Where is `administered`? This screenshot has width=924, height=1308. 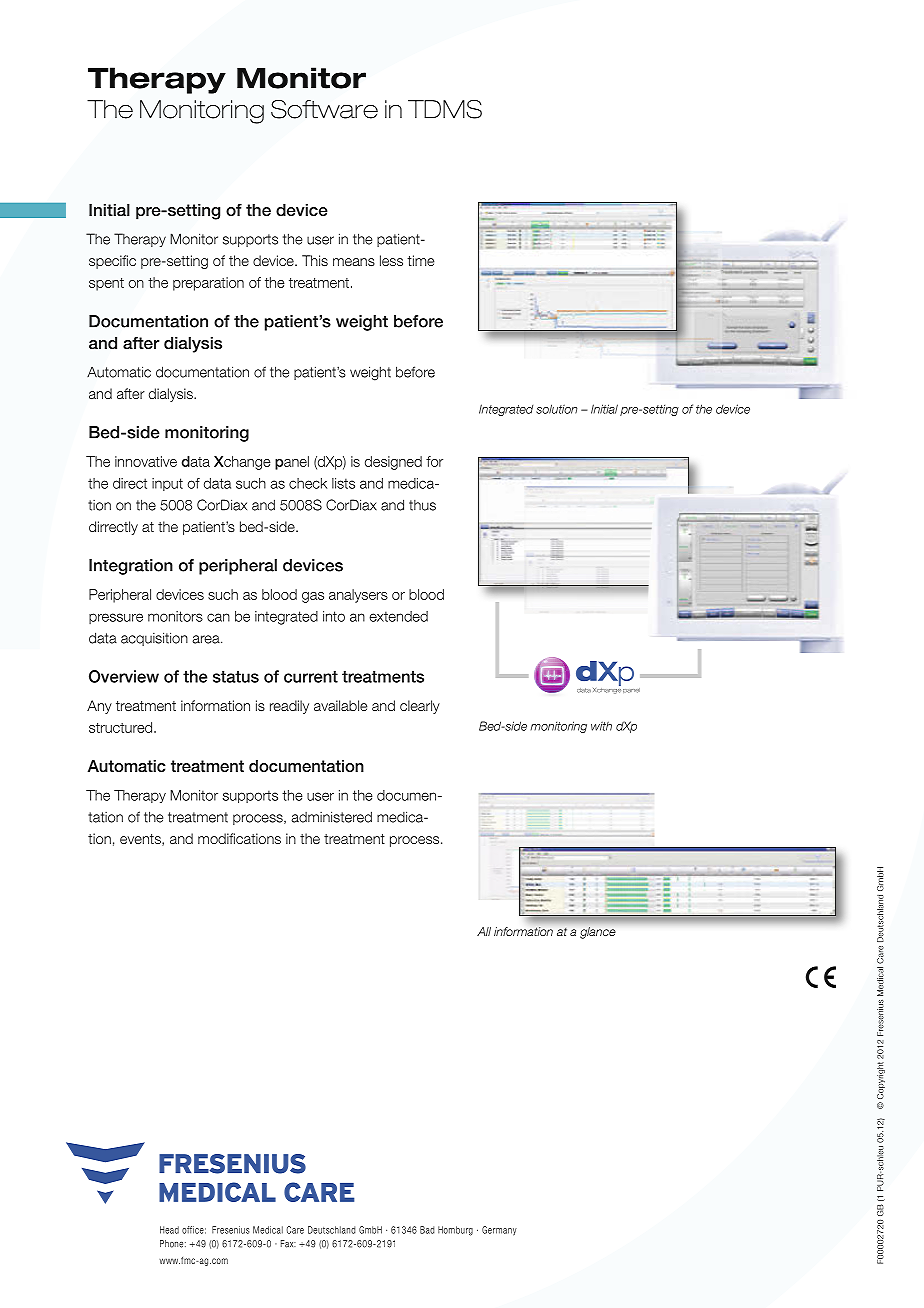 administered is located at coordinates (331, 817).
